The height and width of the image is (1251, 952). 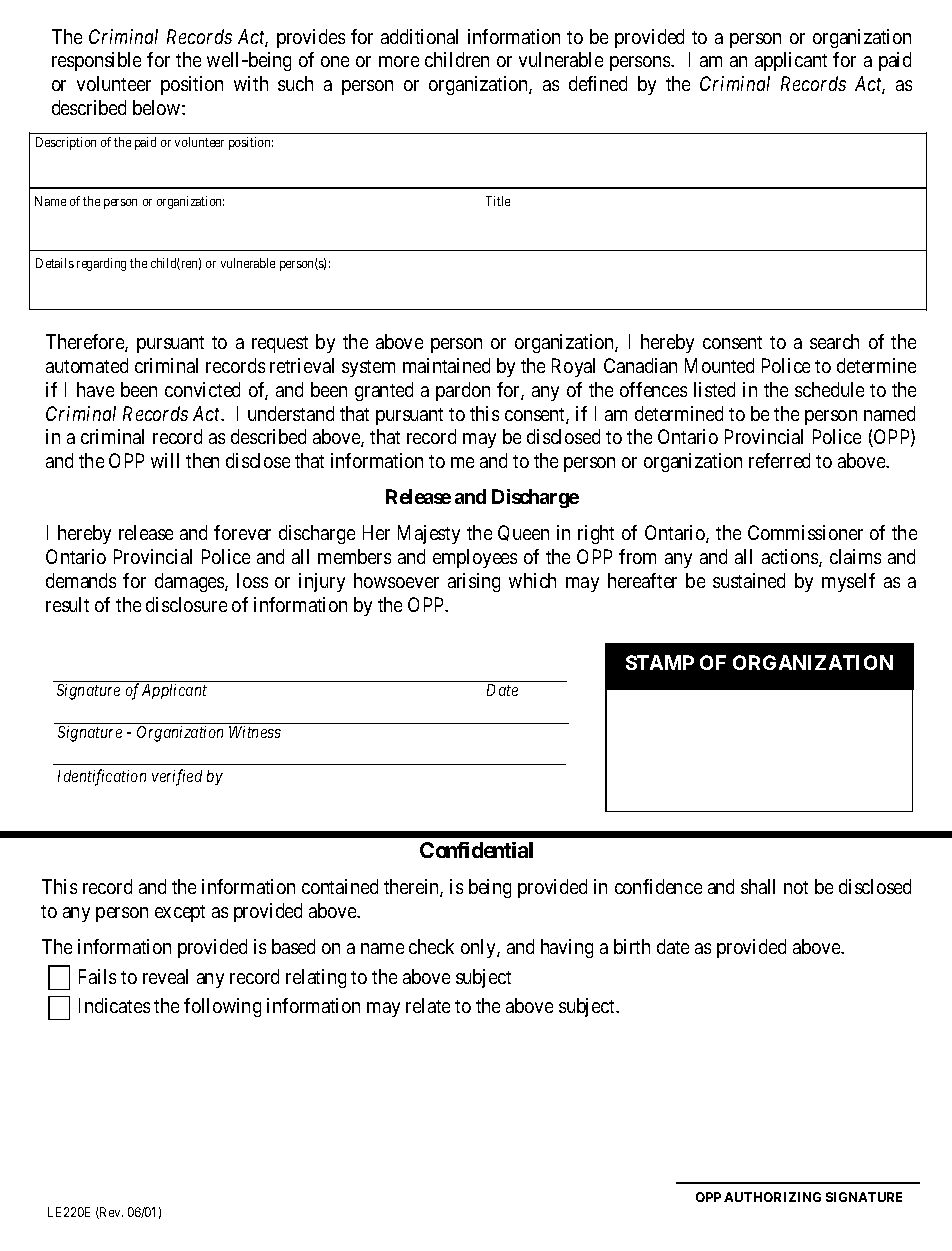 I want to click on automated, so click(x=87, y=365).
